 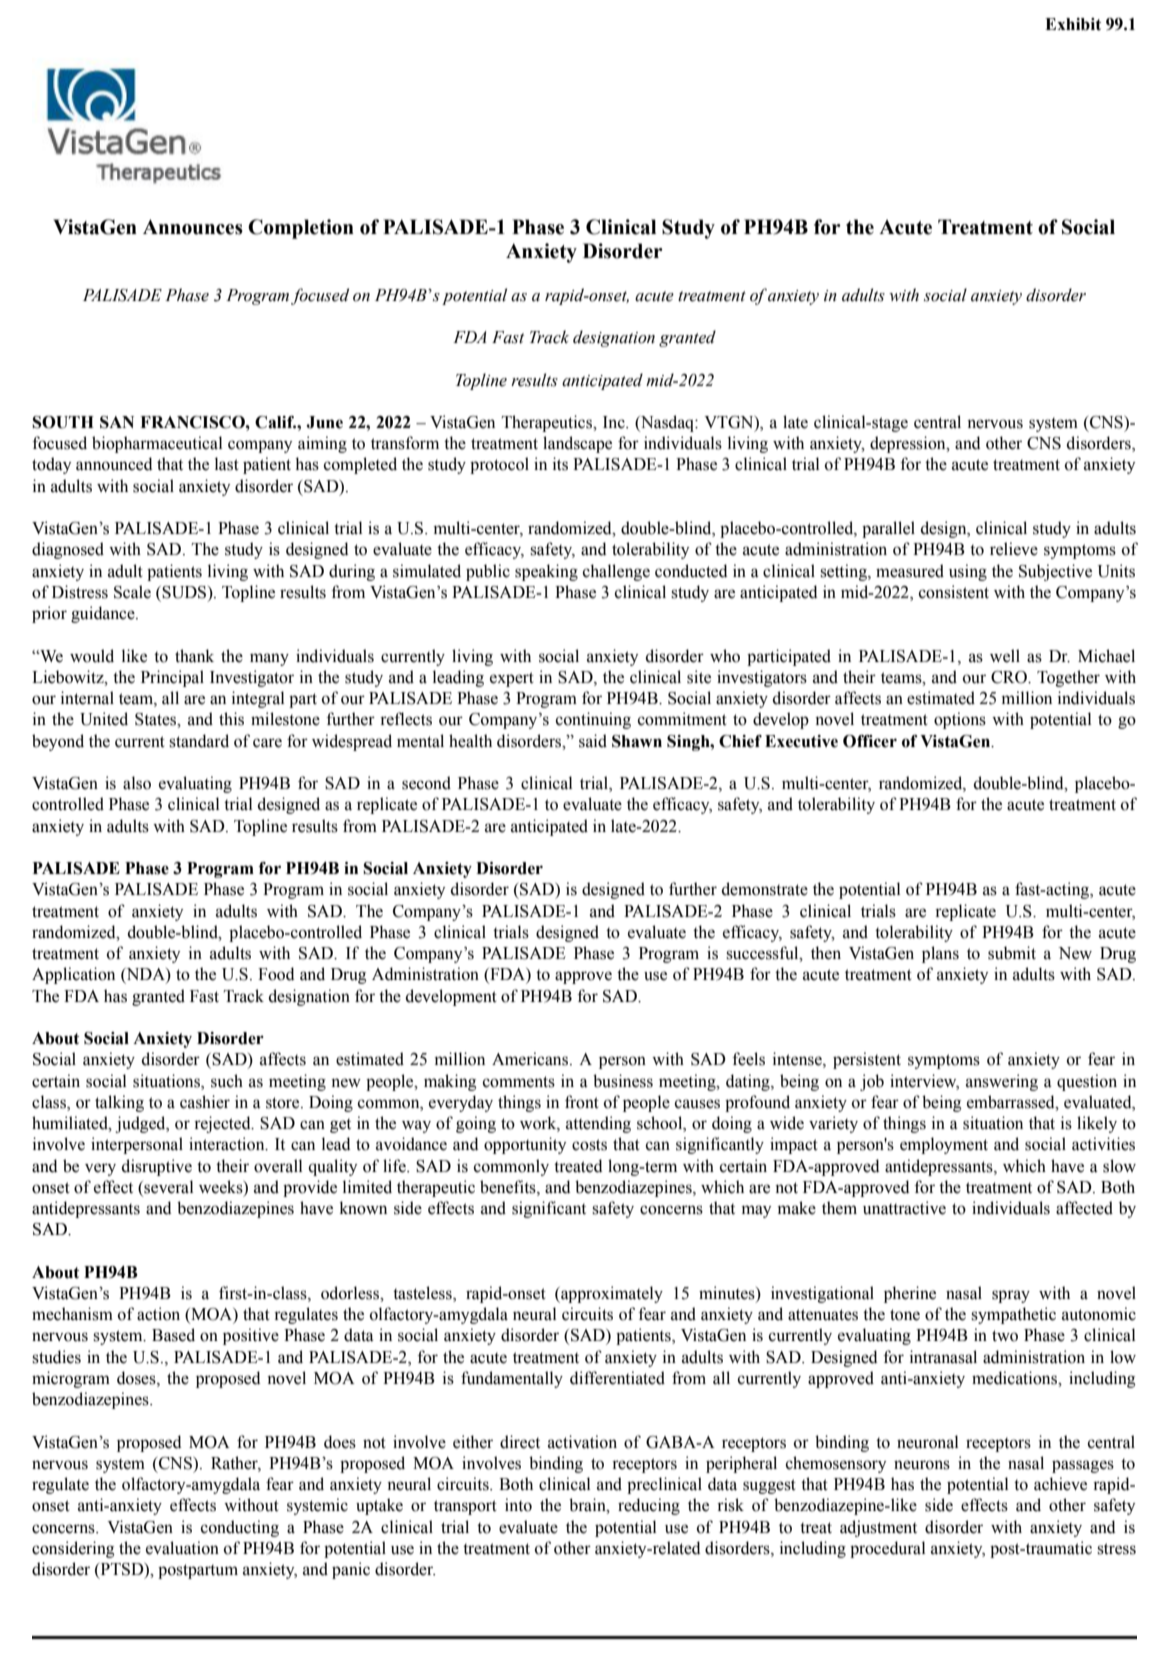 I want to click on also, so click(x=137, y=783).
